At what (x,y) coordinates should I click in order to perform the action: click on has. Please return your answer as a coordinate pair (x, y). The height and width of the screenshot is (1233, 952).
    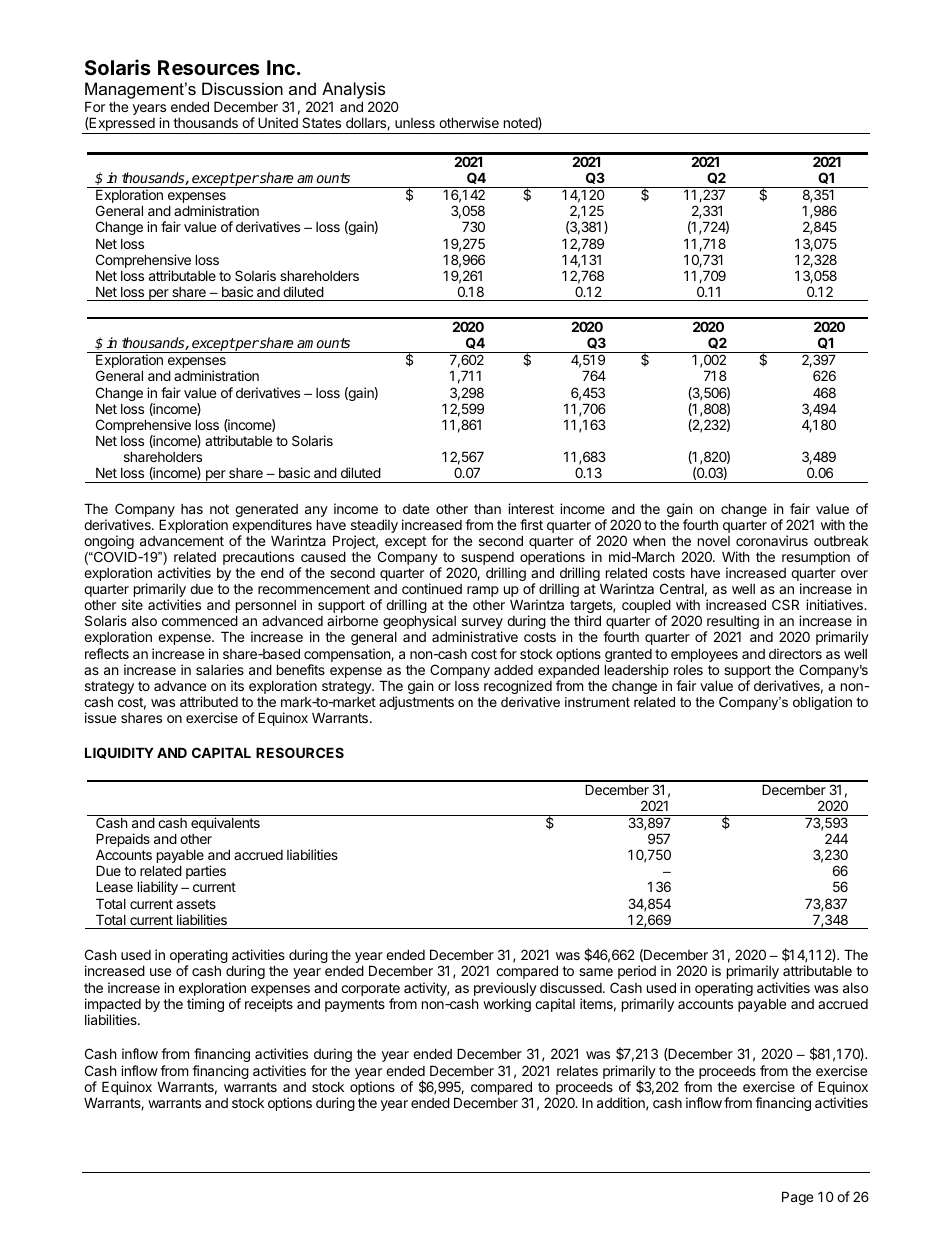
    Looking at the image, I should click on (192, 509).
